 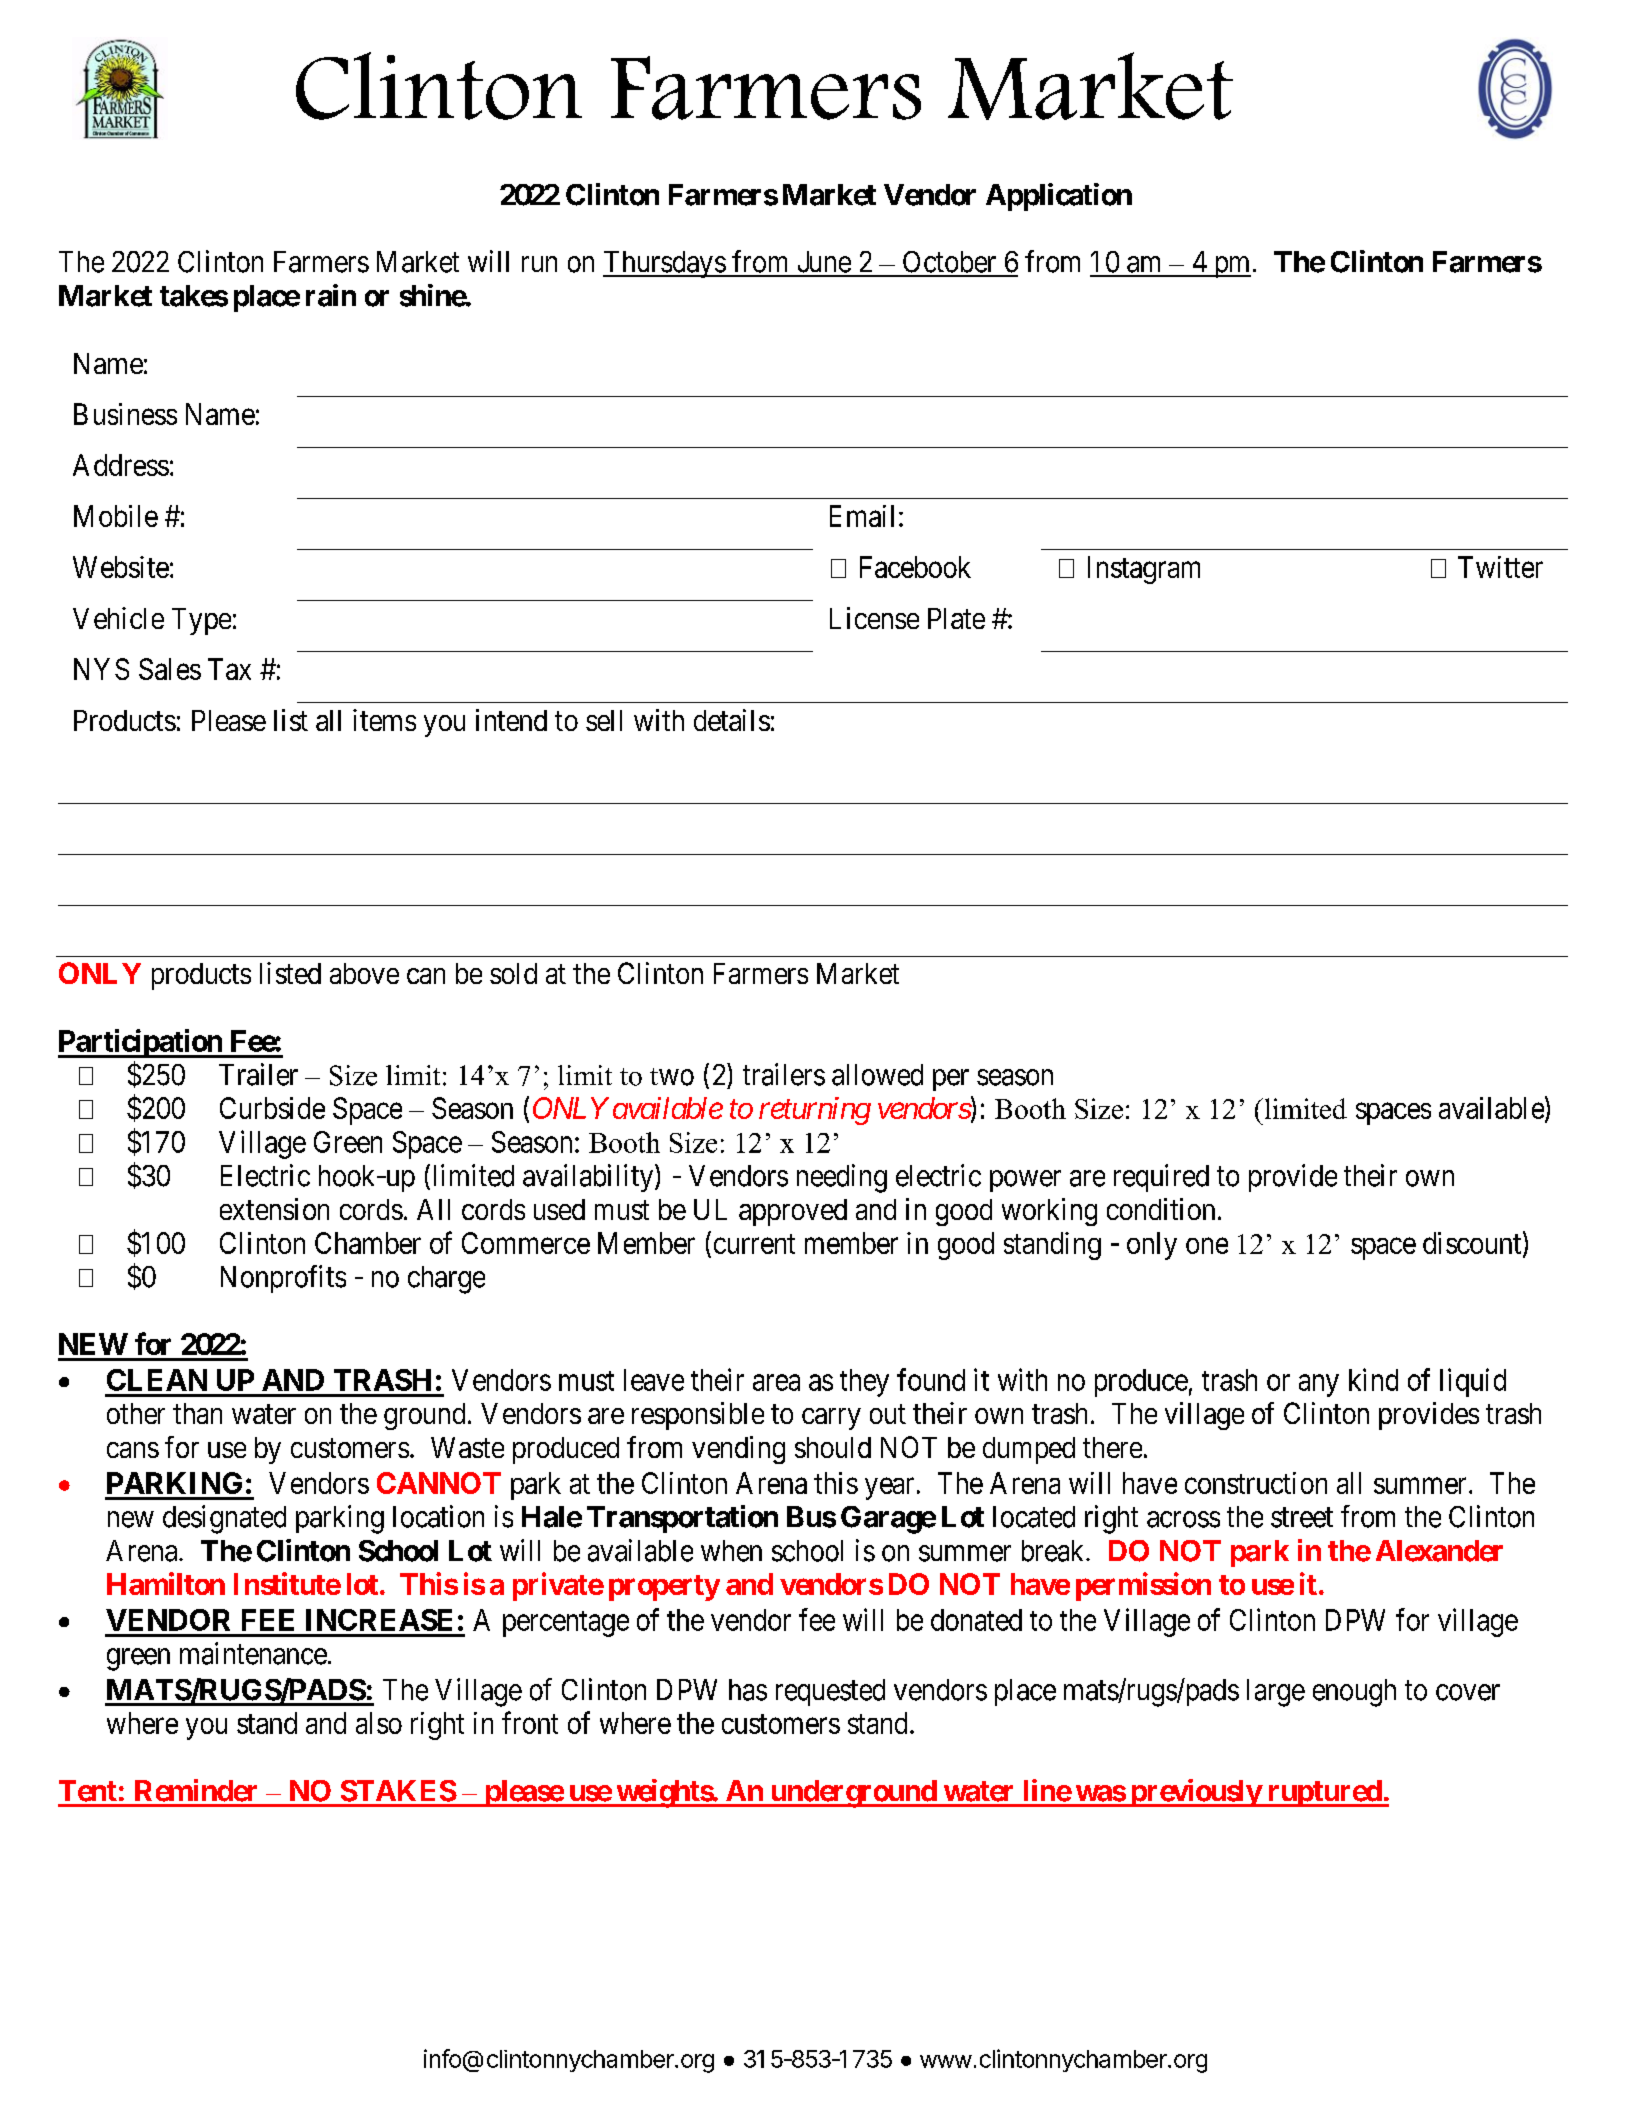 What do you see at coordinates (1161, 1178) in the screenshot?
I see `required` at bounding box center [1161, 1178].
